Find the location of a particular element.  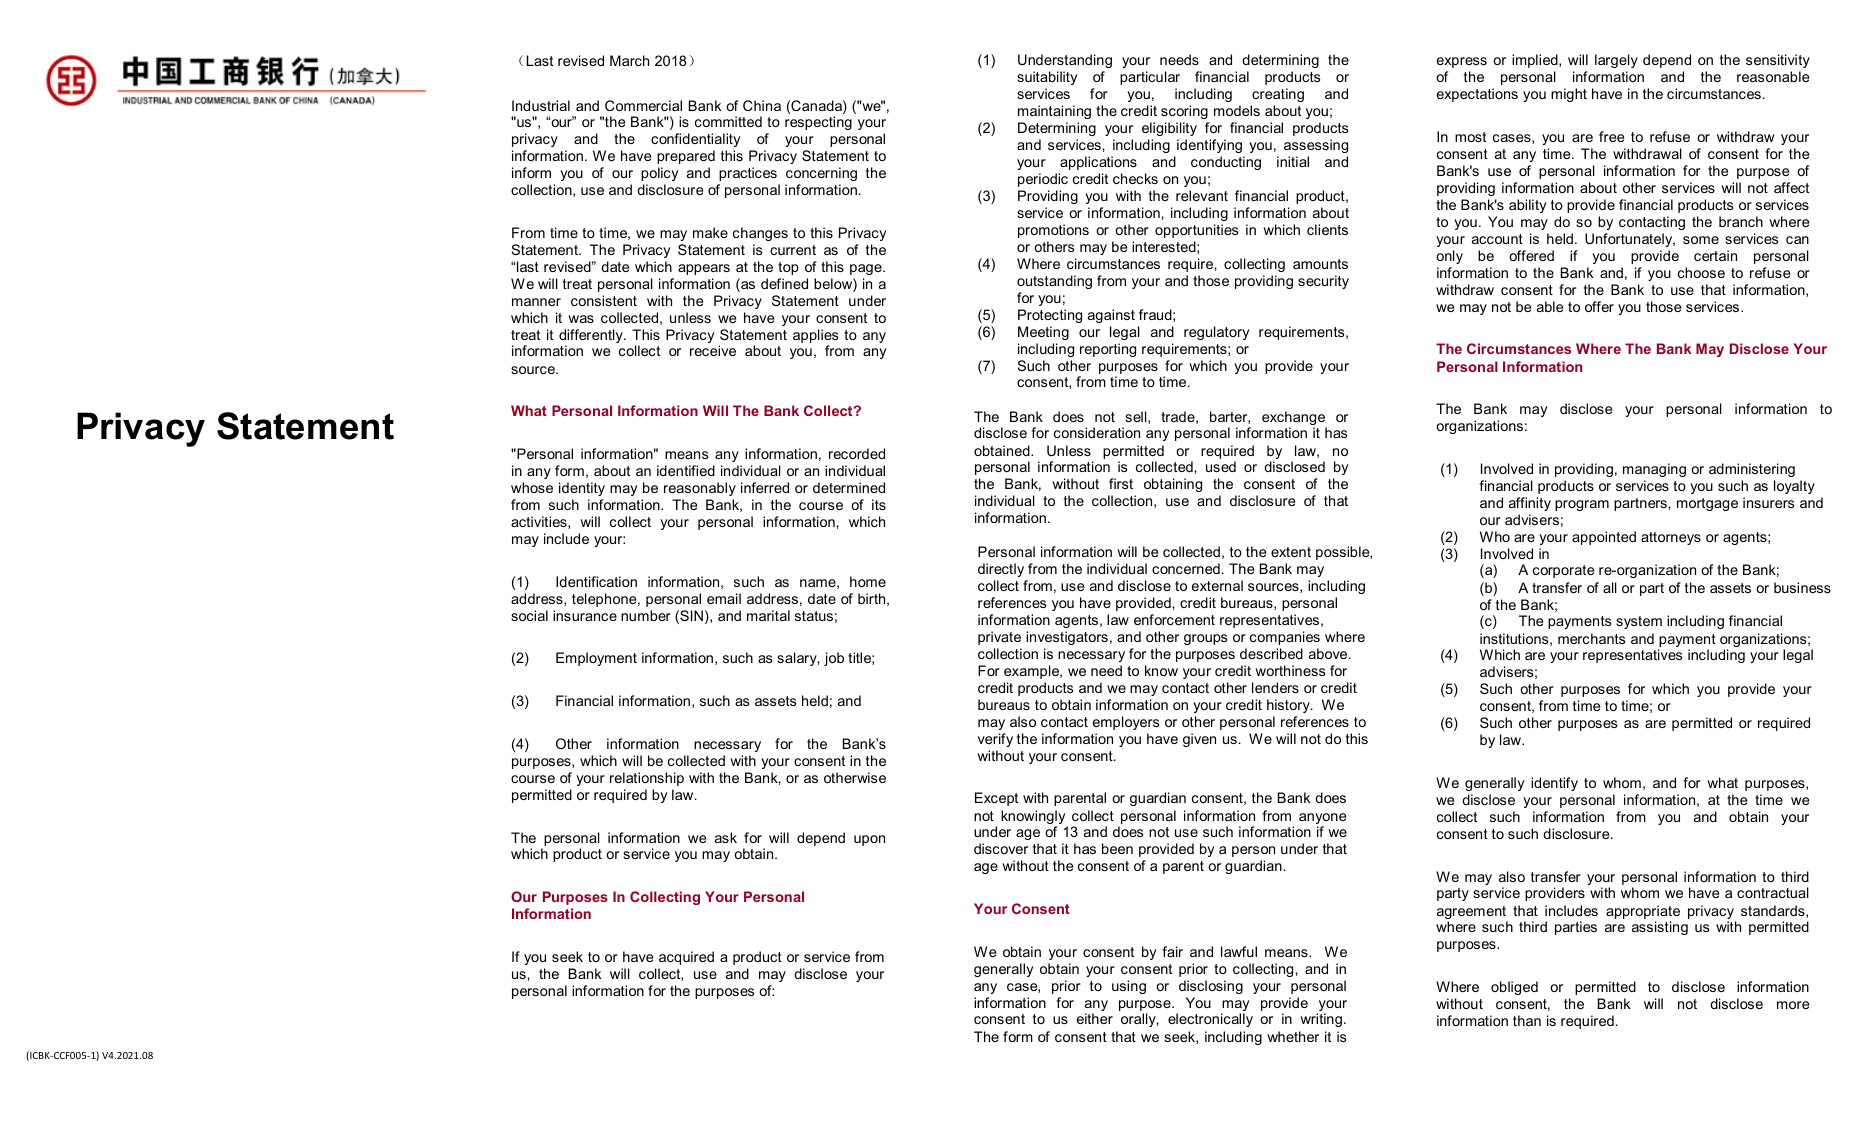

Commercial is located at coordinates (643, 105).
